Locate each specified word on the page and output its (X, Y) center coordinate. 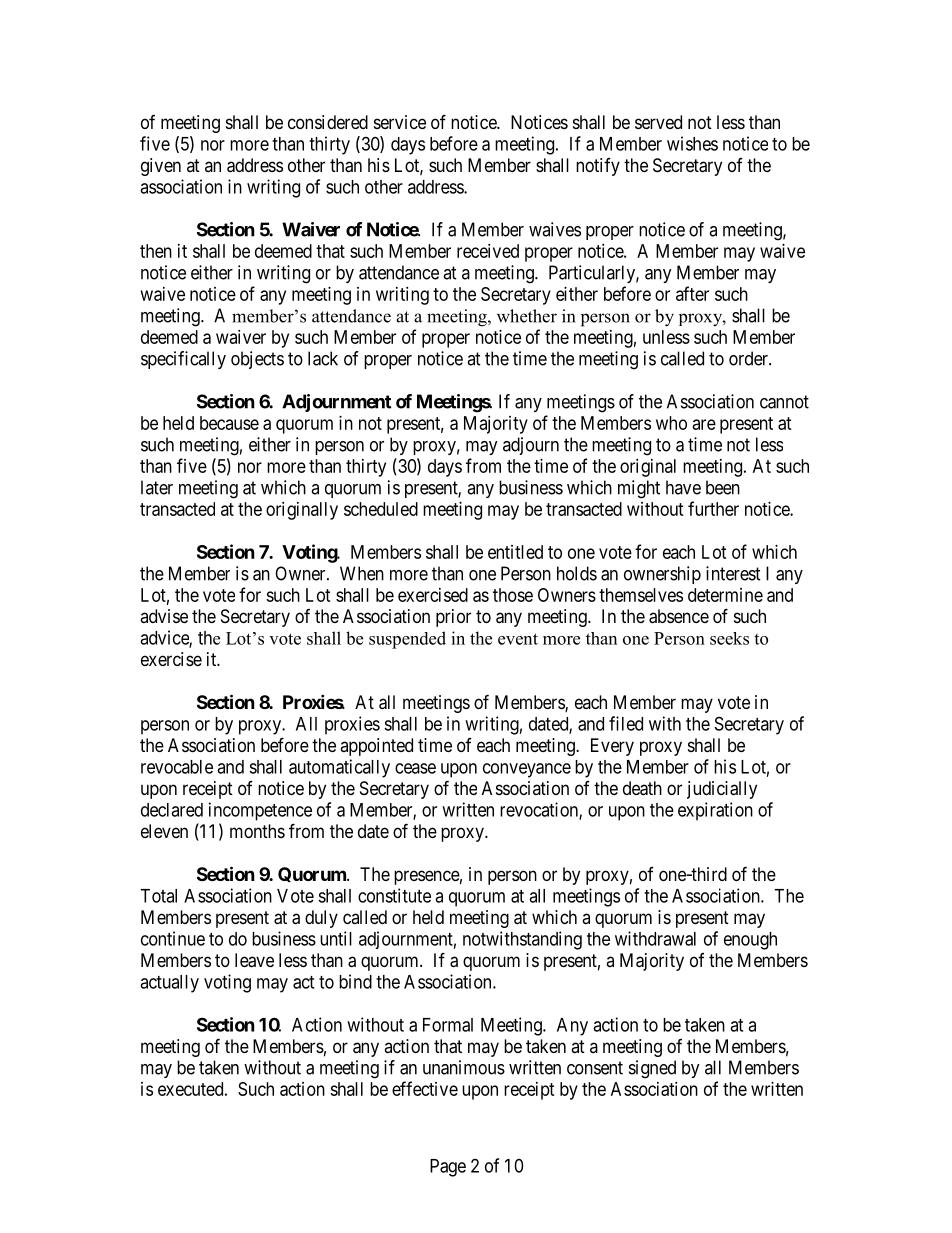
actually (169, 984)
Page (448, 1168)
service (400, 122)
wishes (692, 143)
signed (652, 1069)
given (161, 167)
